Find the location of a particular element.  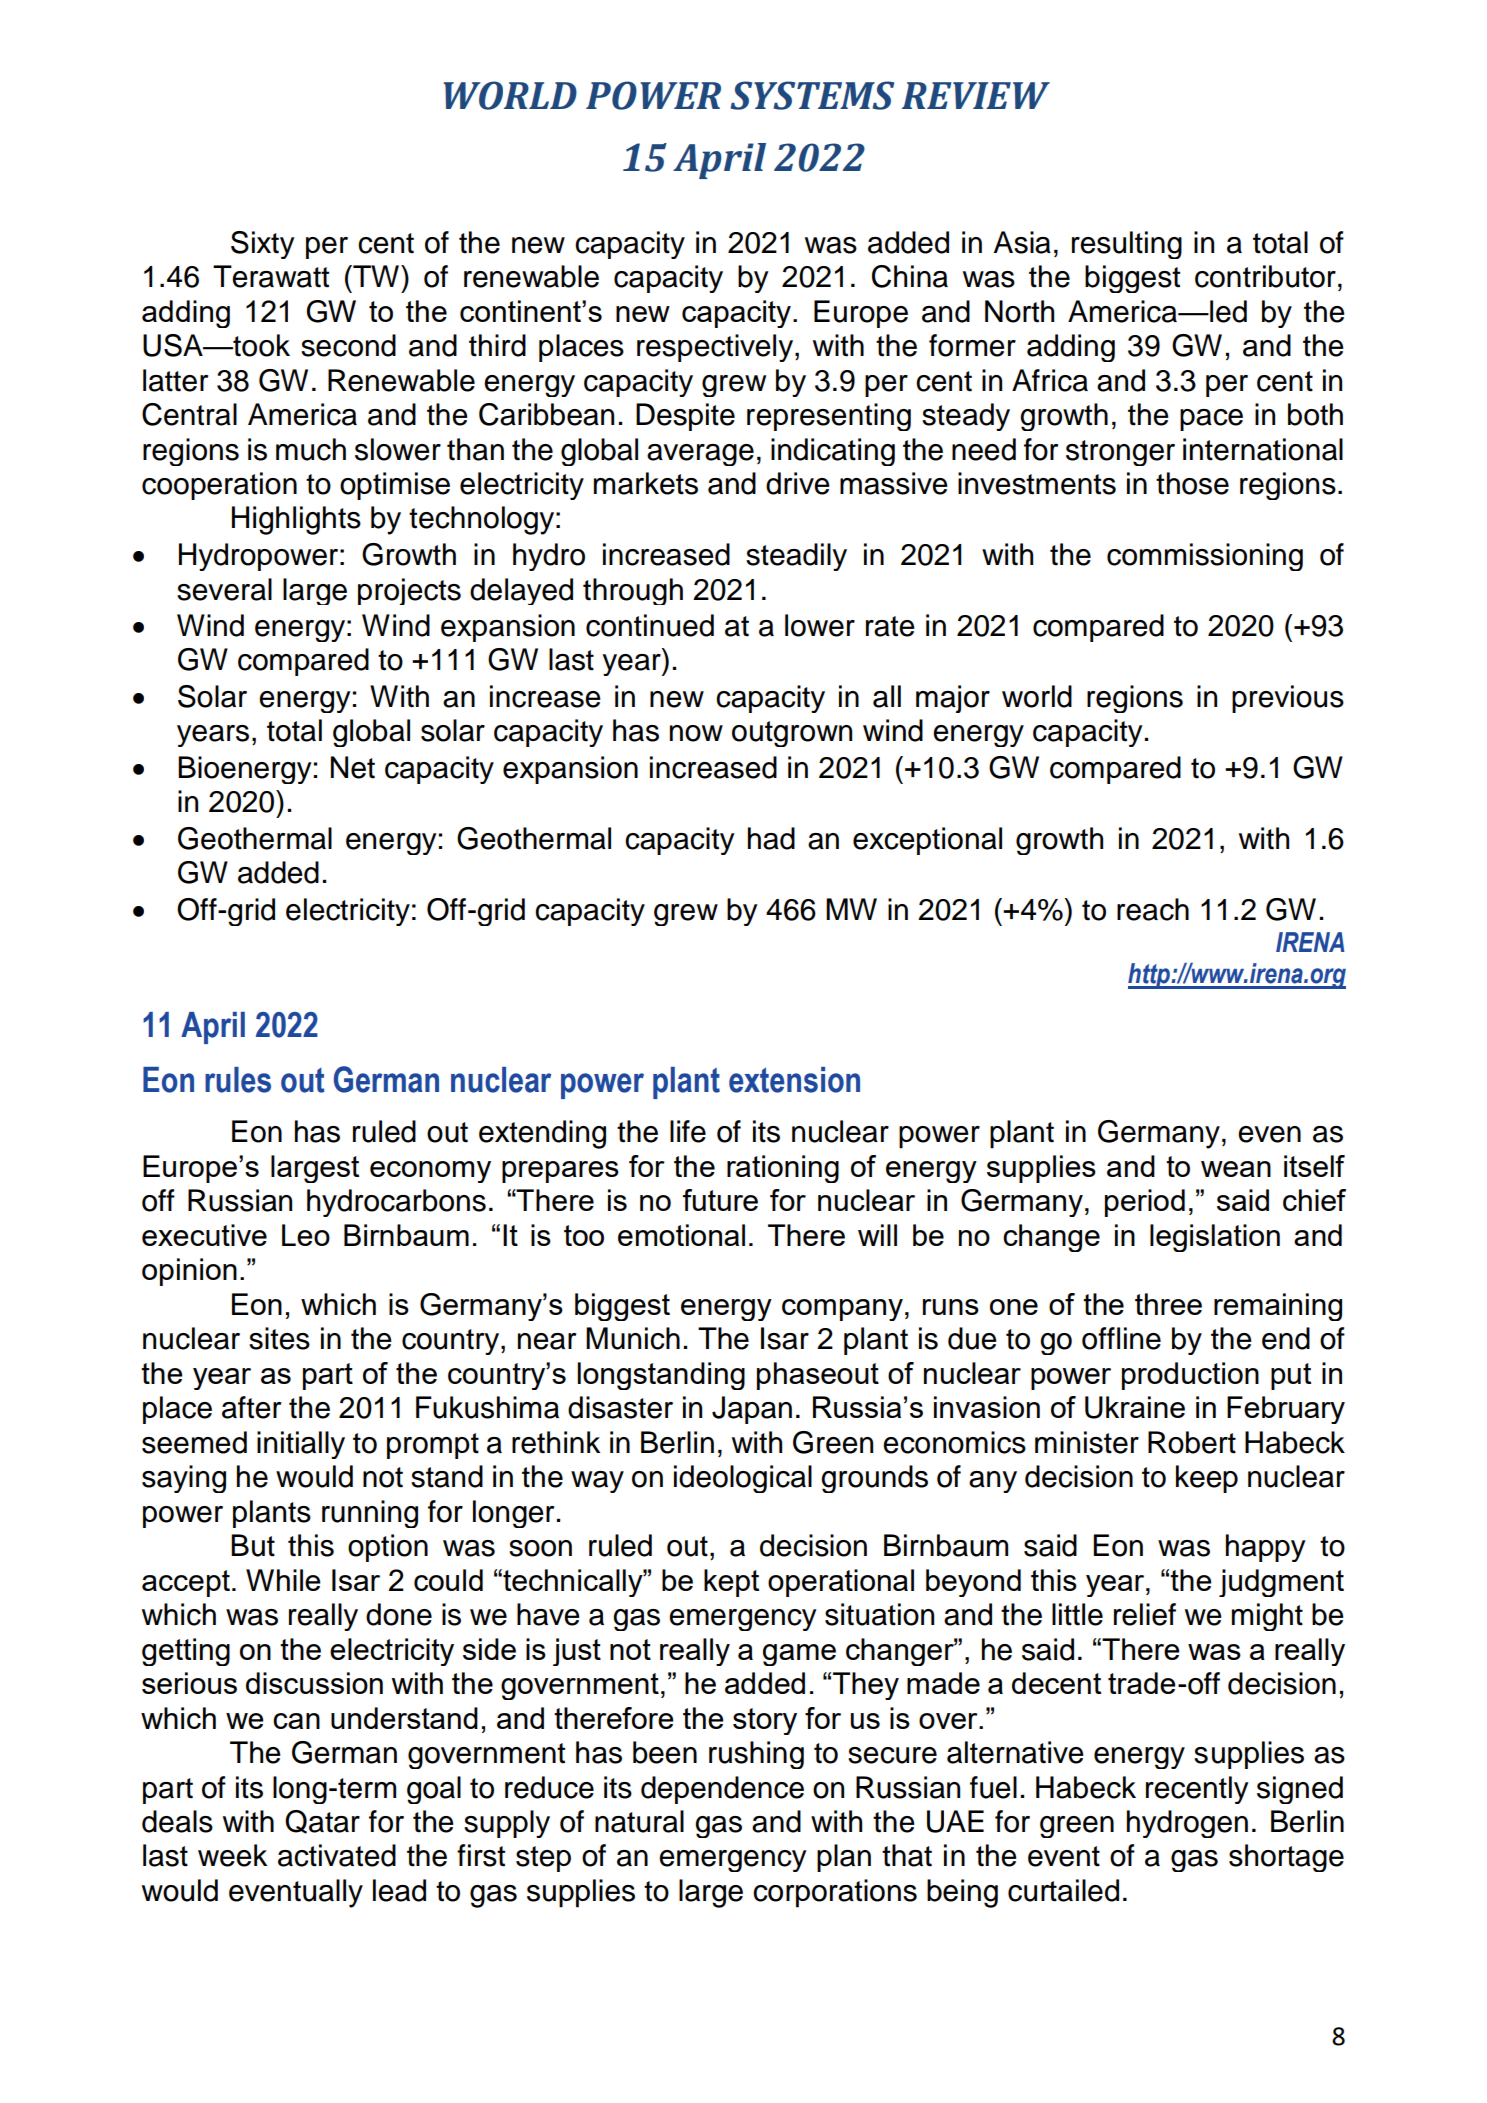

Highlights is located at coordinates (296, 520).
